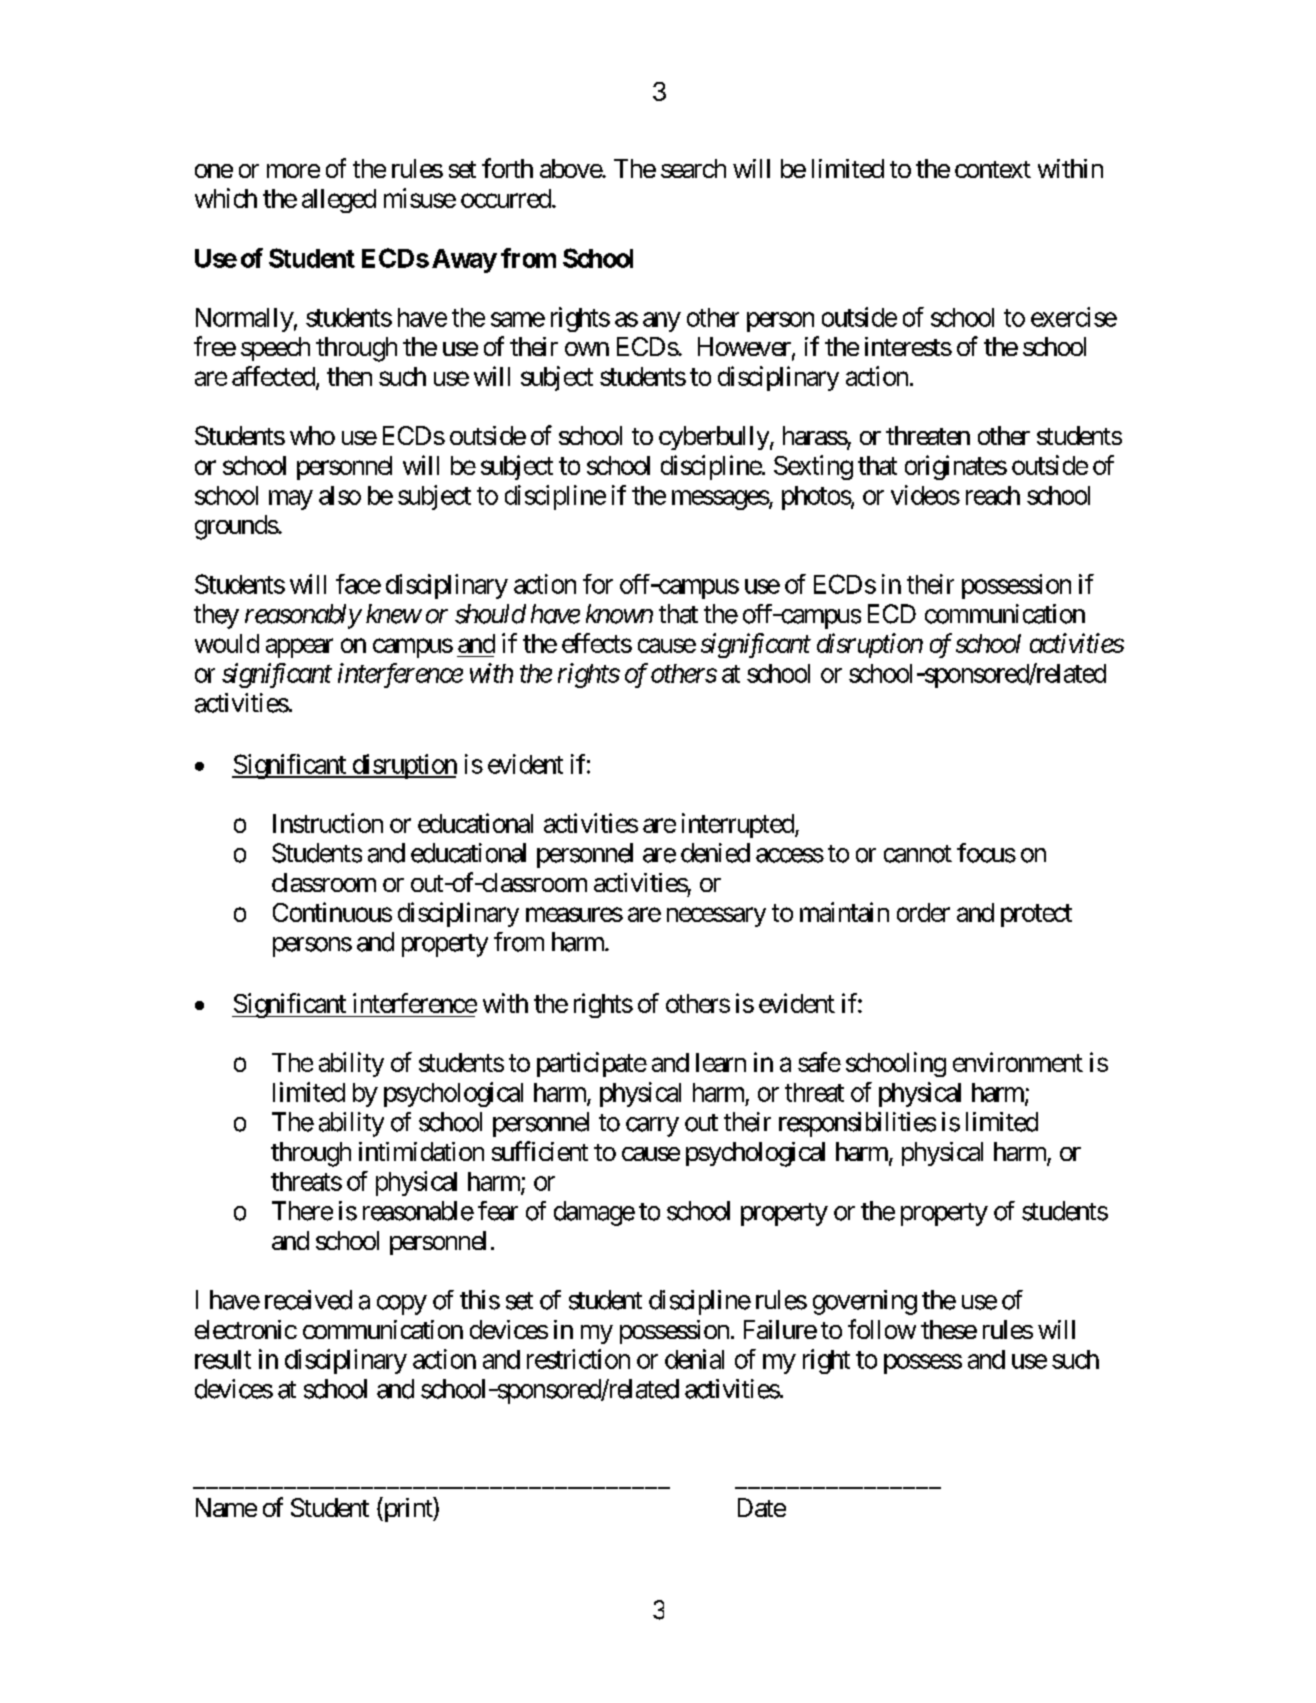 The height and width of the page is (1703, 1316). I want to click on reach, so click(993, 495).
